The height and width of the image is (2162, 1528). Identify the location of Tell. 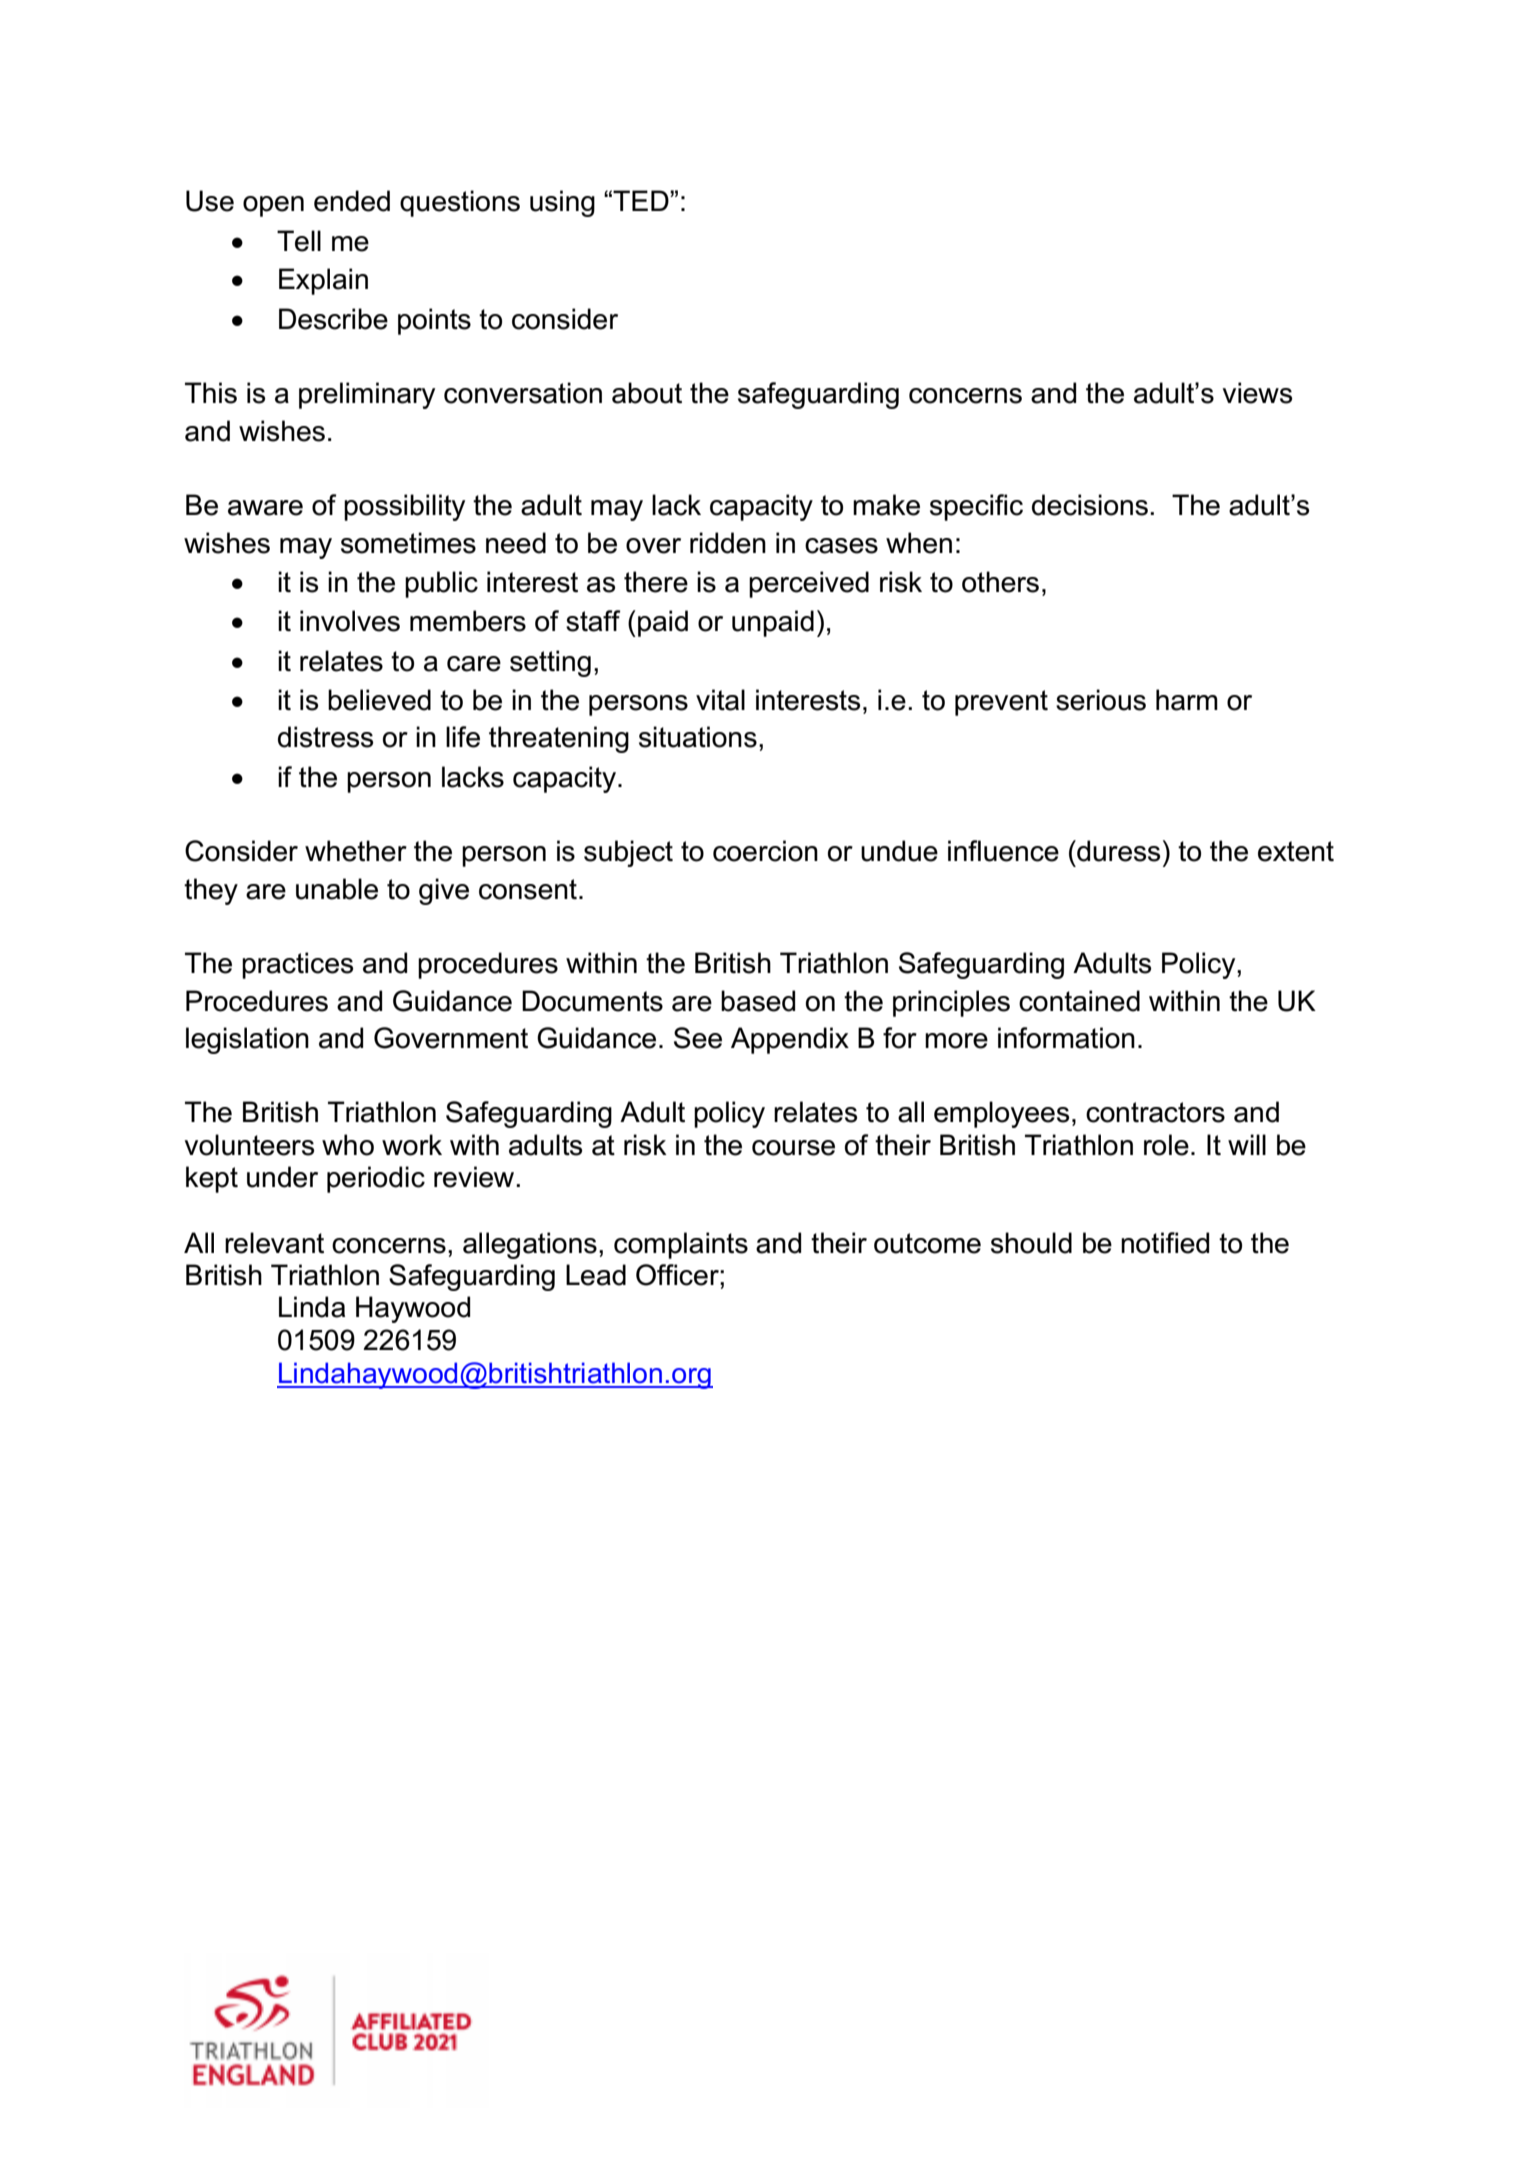
(299, 241).
